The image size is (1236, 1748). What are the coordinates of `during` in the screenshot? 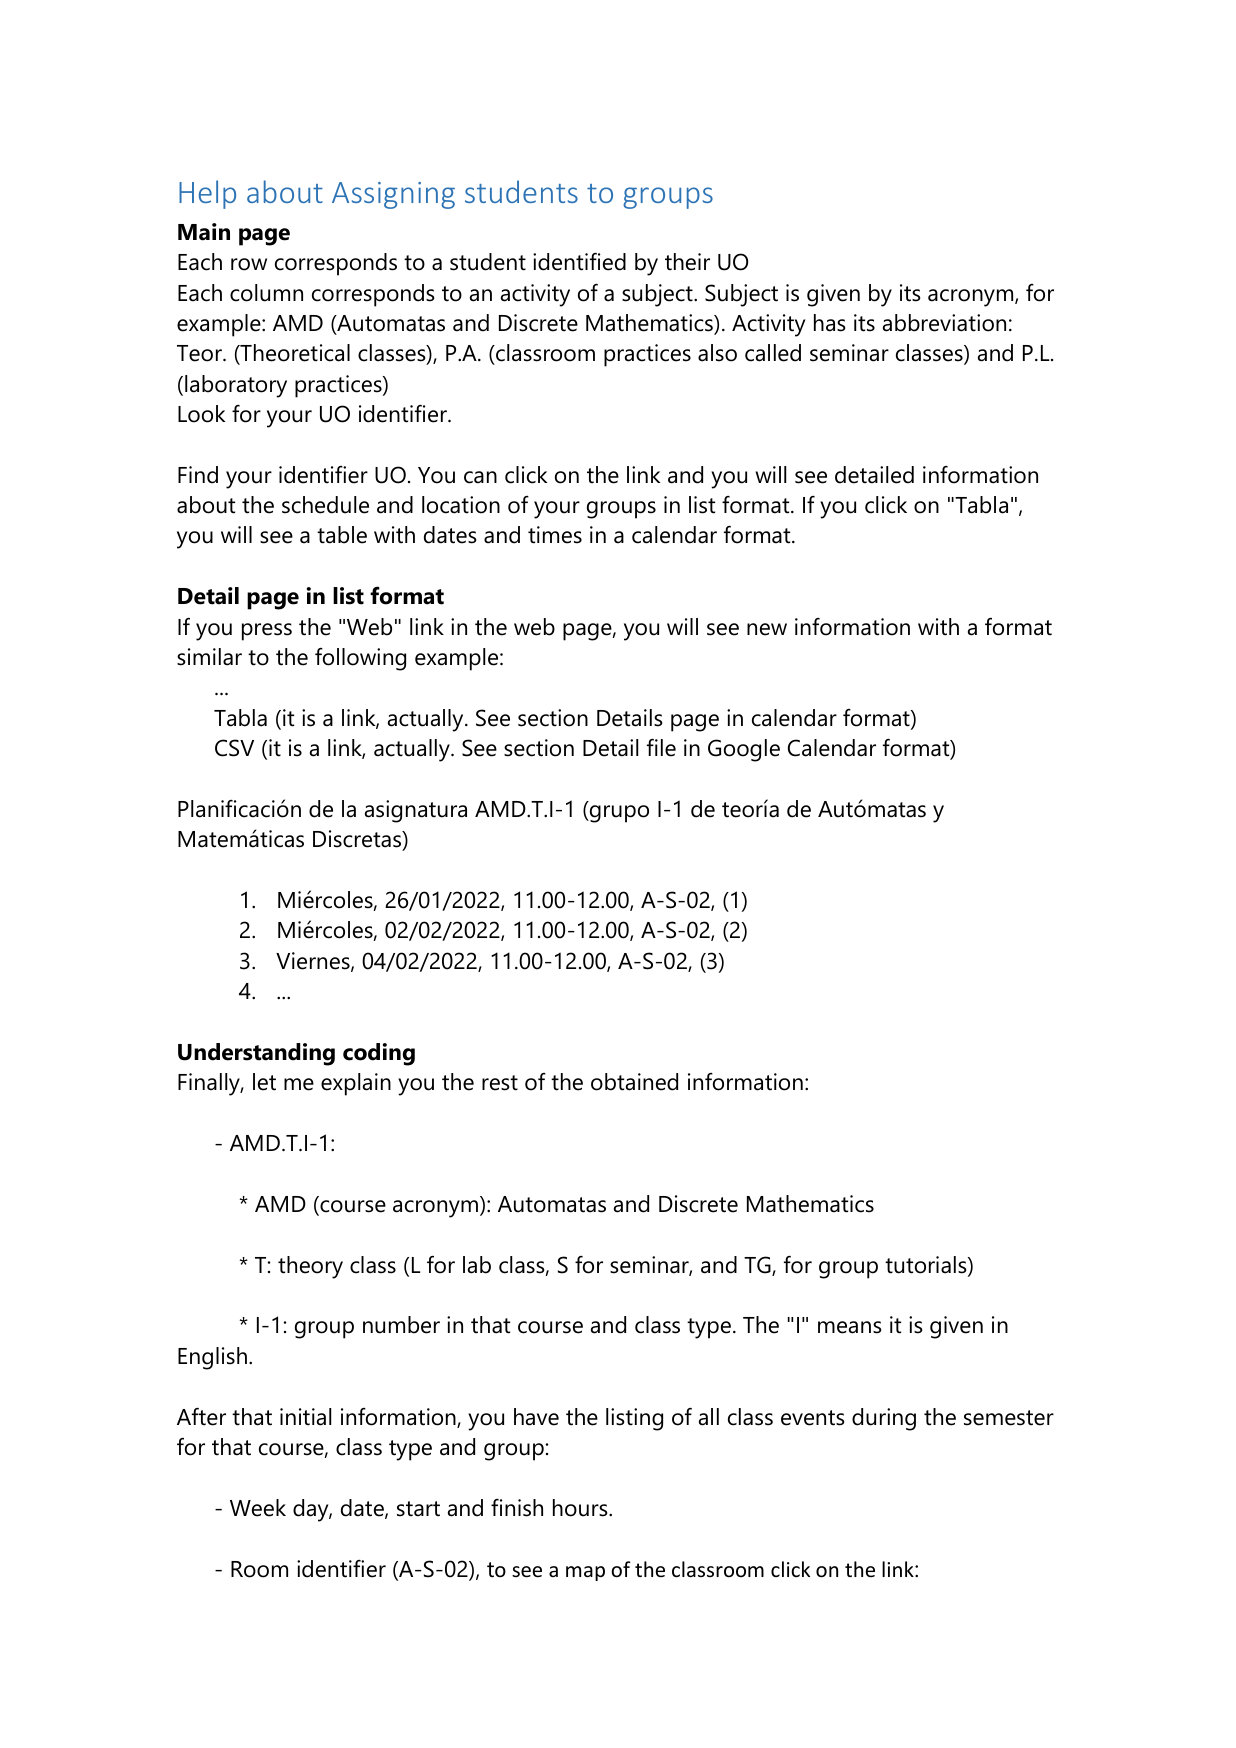 It's located at (884, 1419).
